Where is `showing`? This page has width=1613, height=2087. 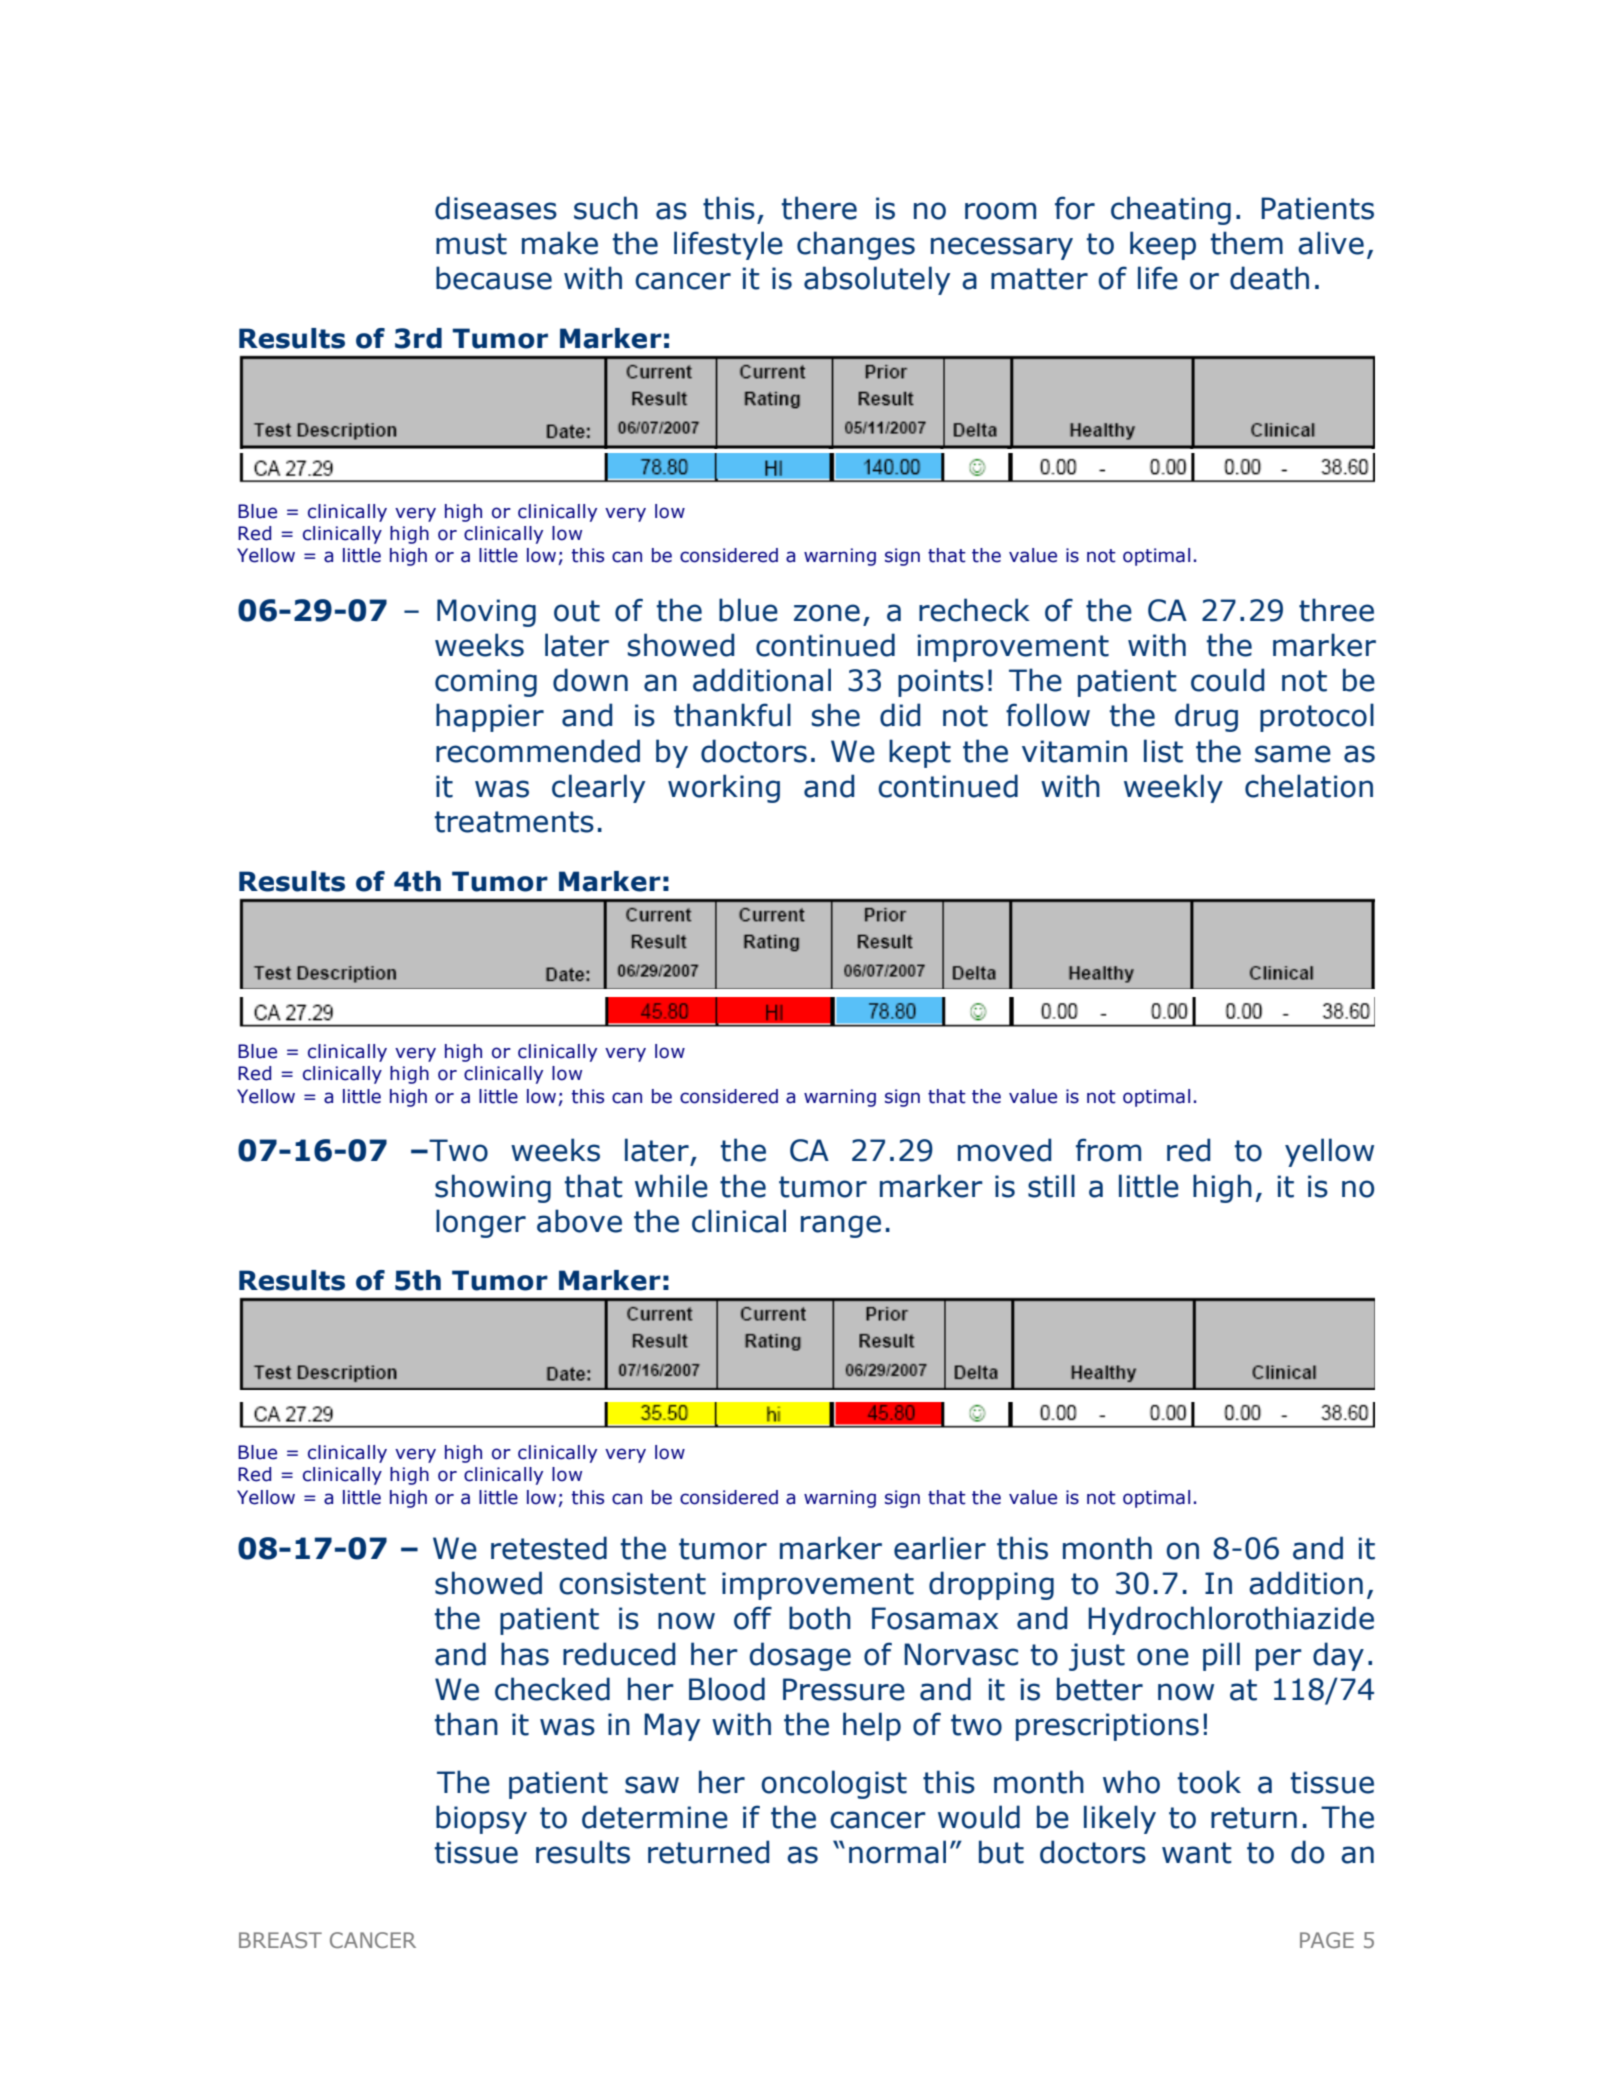 showing is located at coordinates (493, 1188).
